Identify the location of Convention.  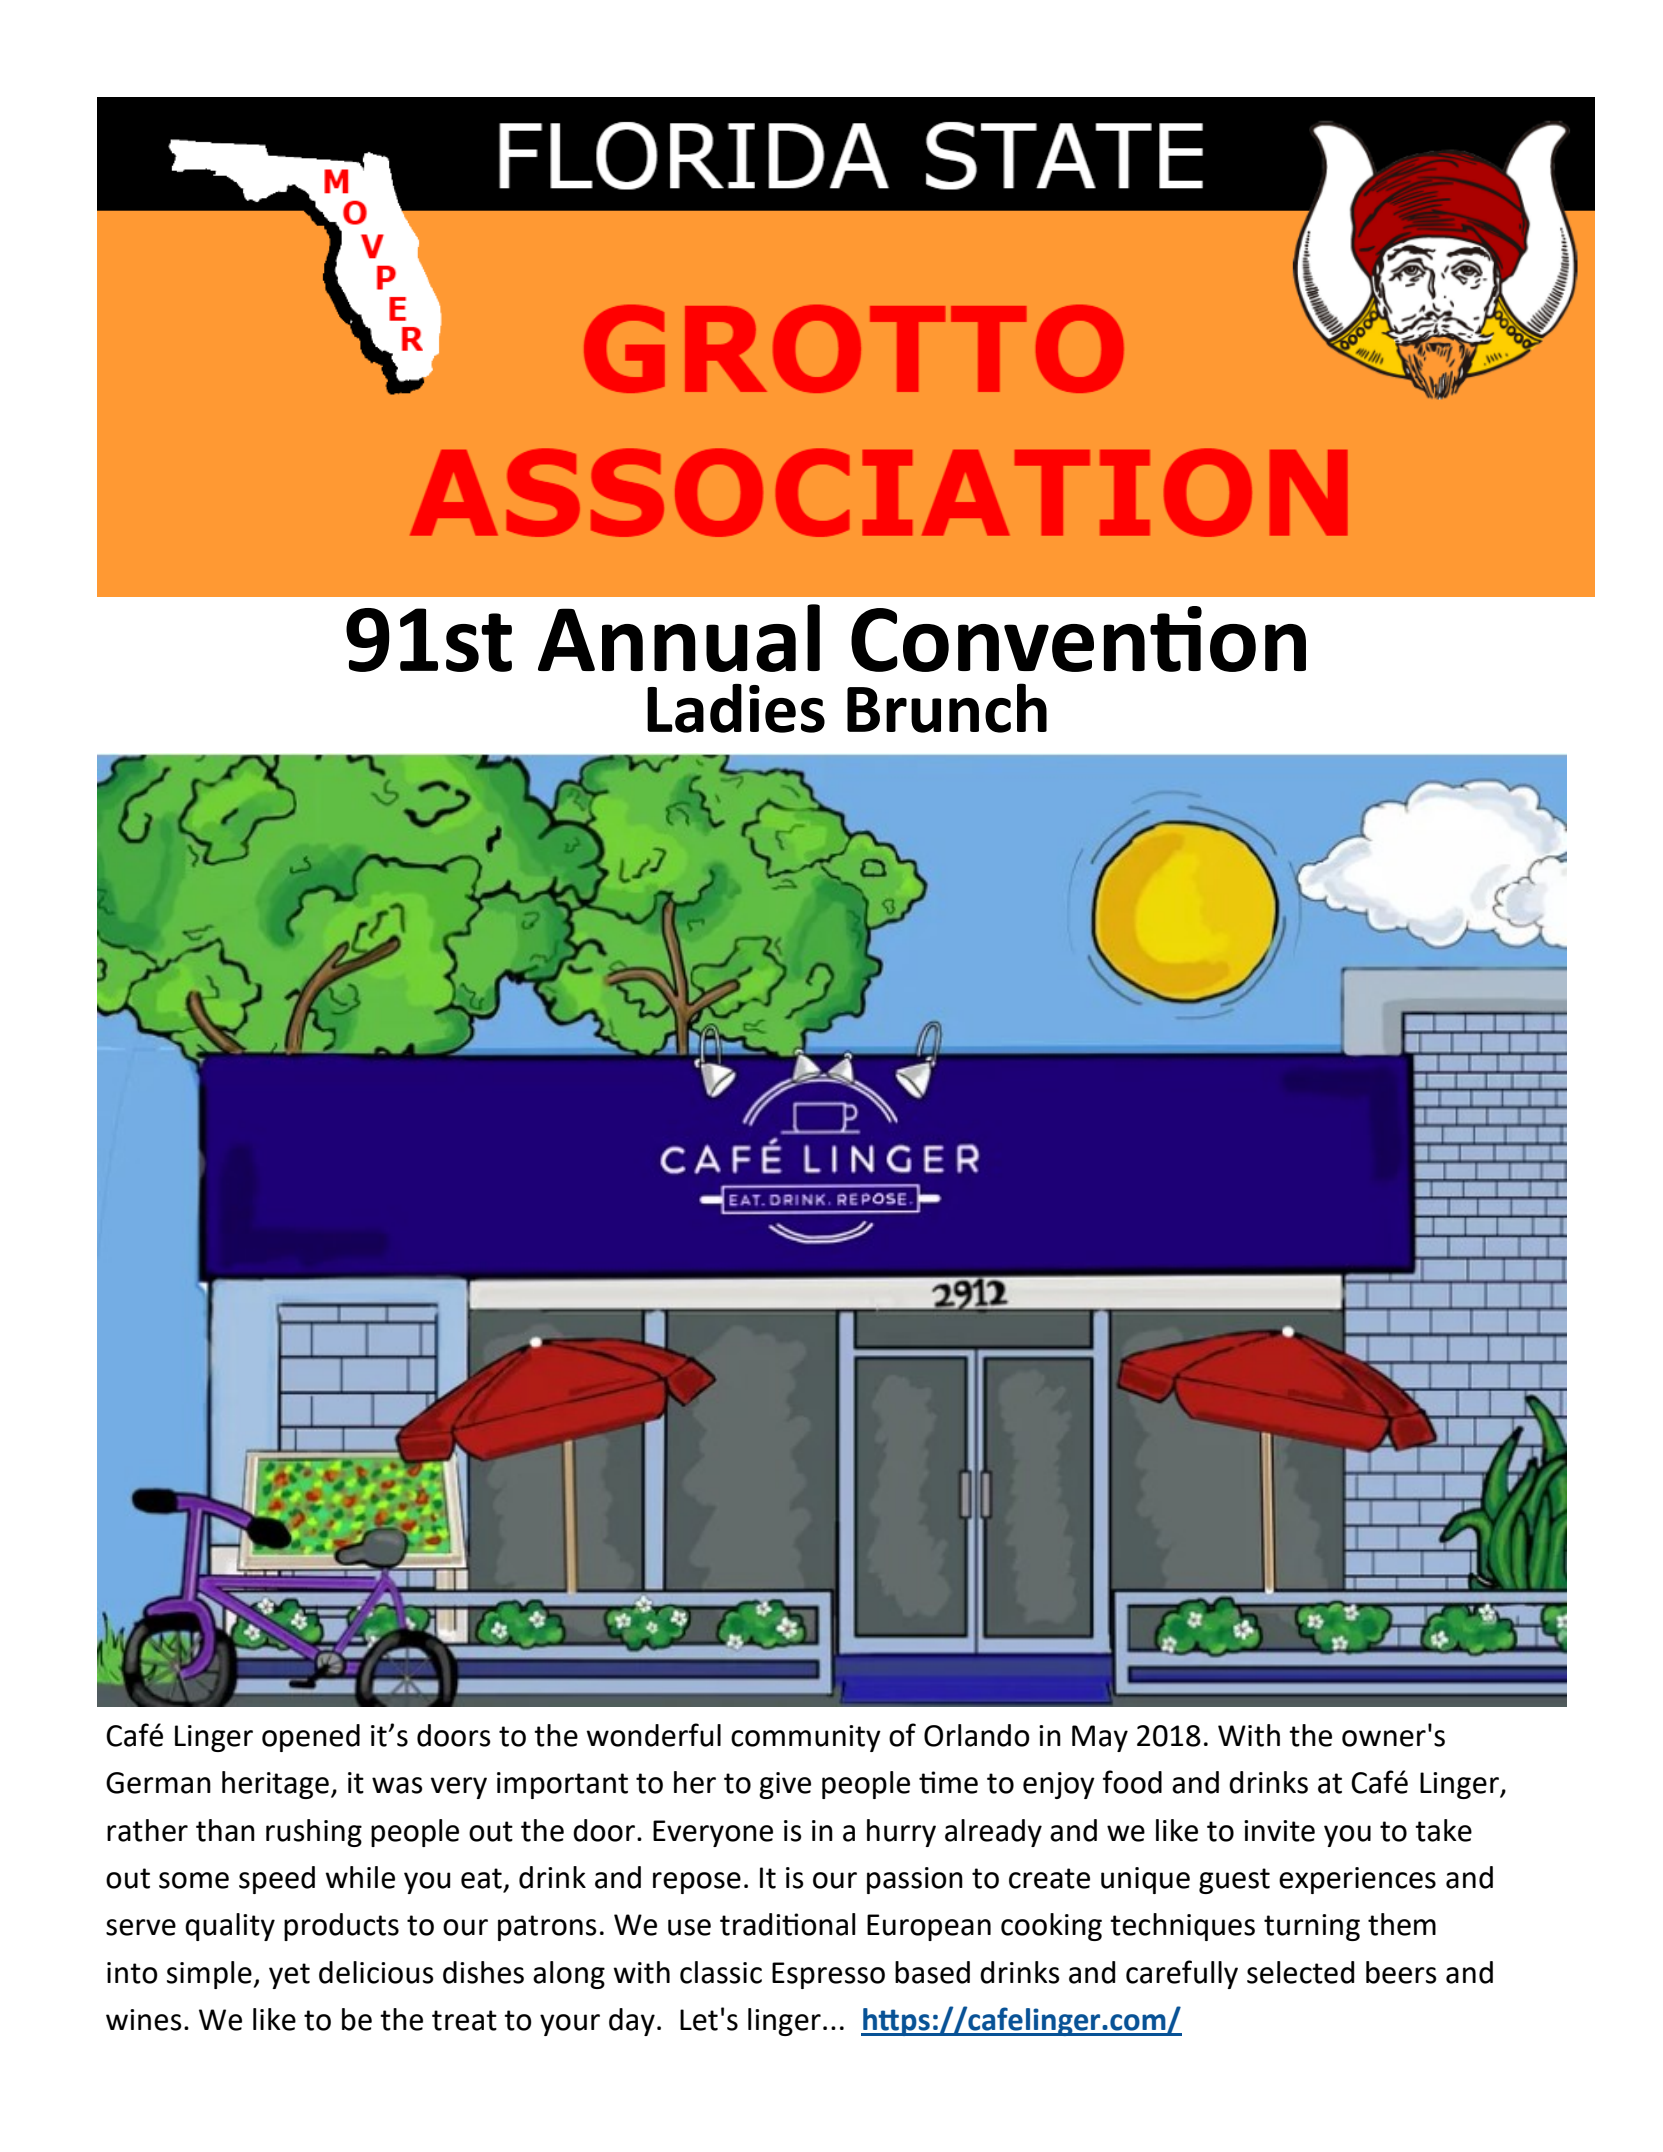
(1078, 639).
